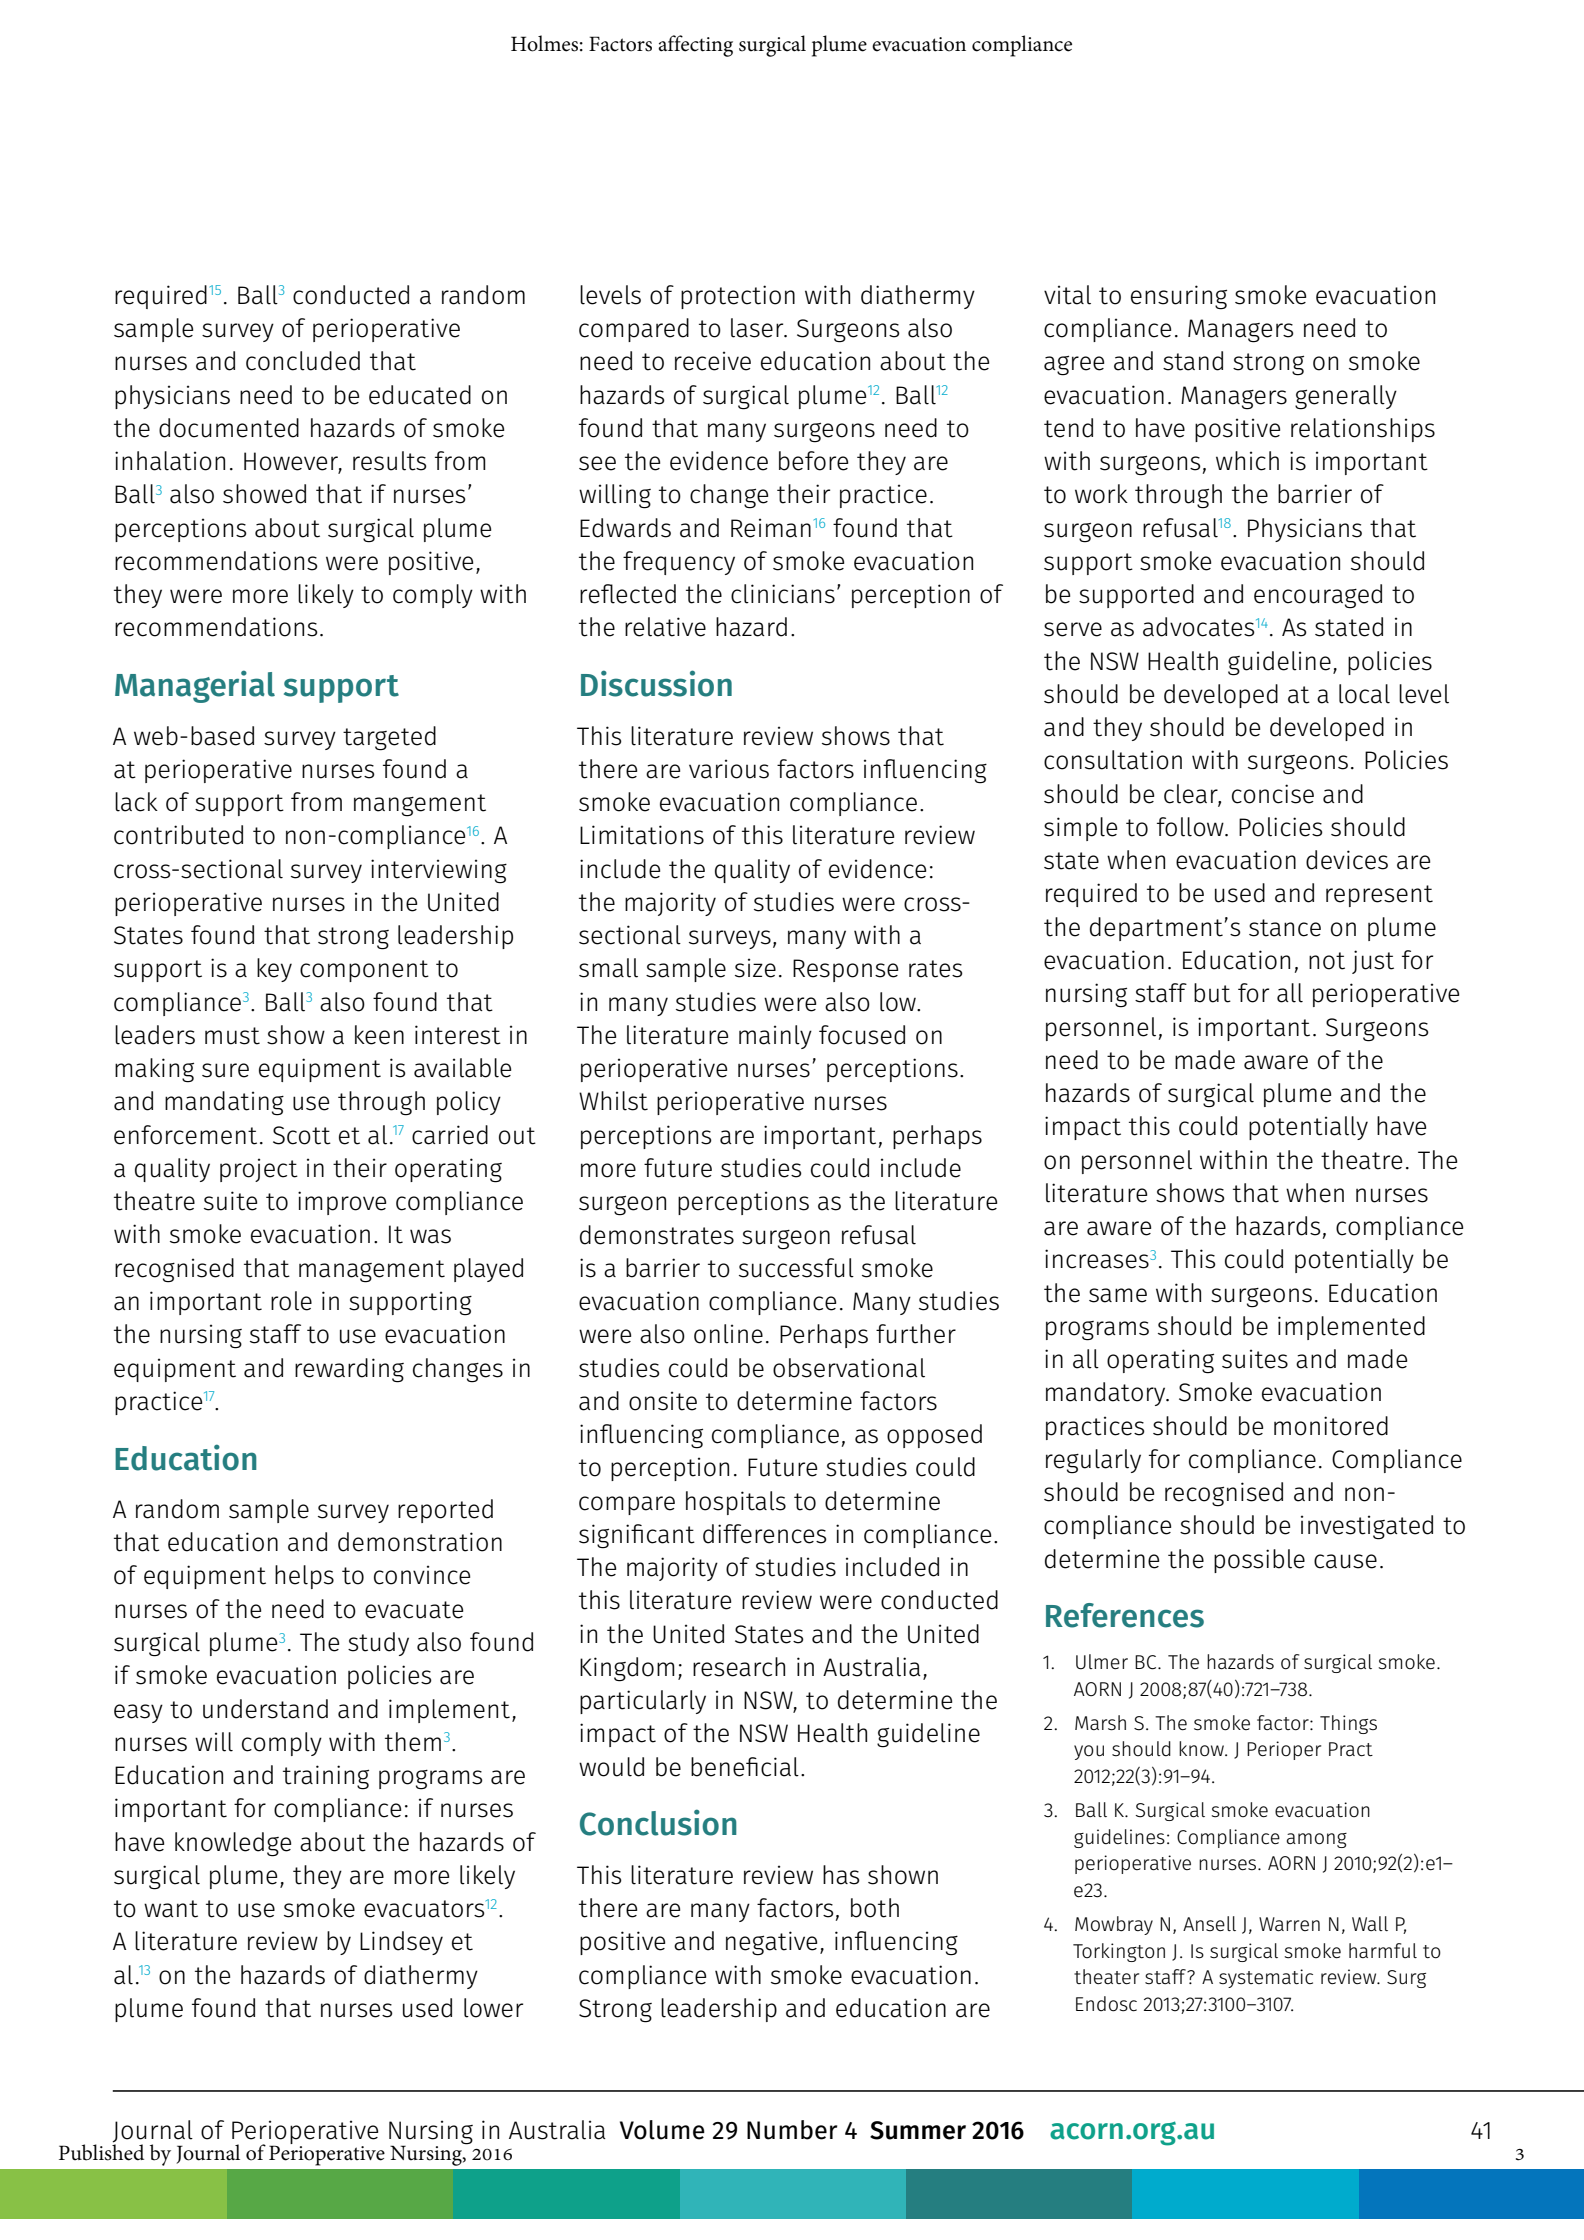 The image size is (1584, 2240). Describe the element at coordinates (1179, 297) in the screenshot. I see `ensuring` at that location.
